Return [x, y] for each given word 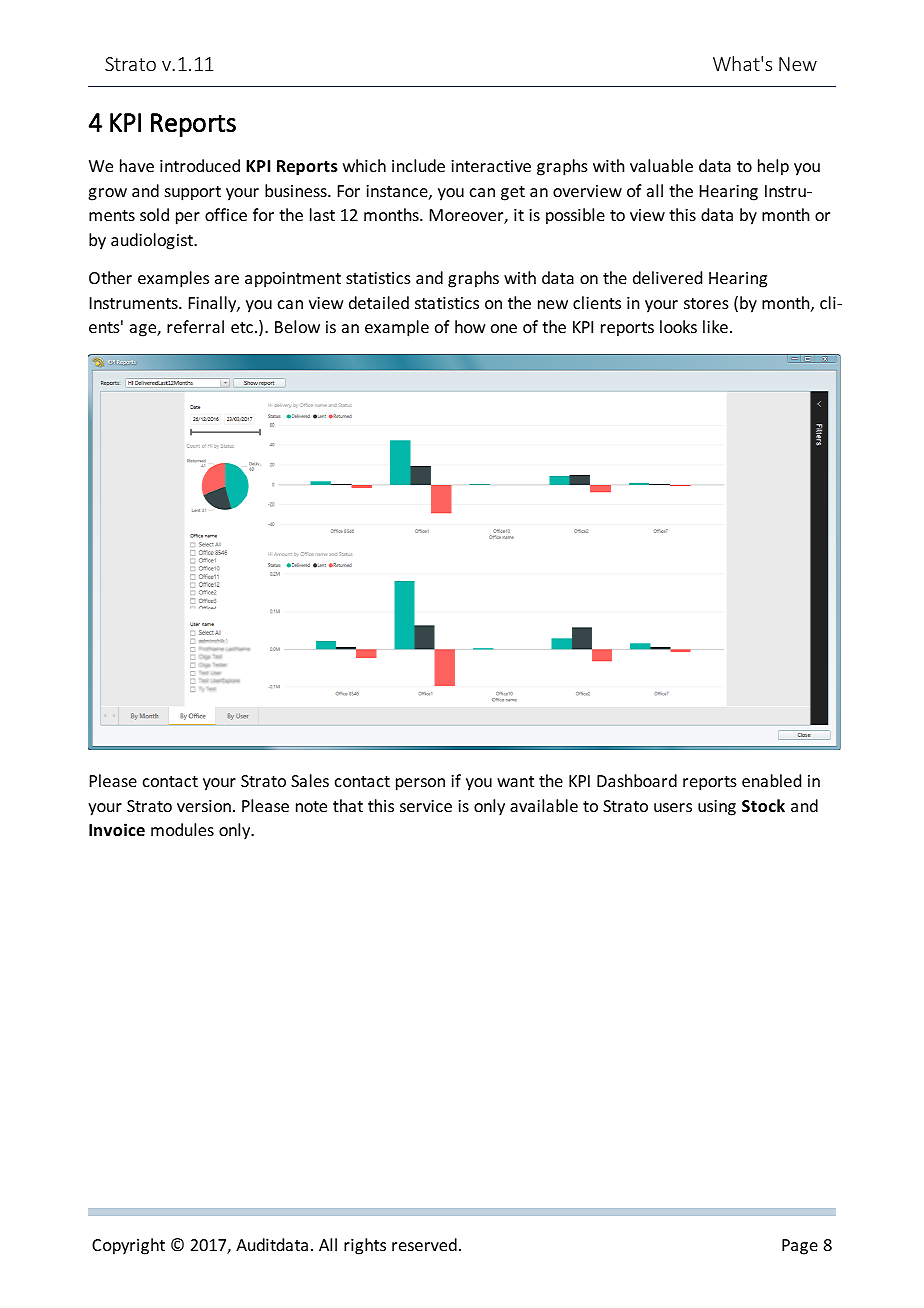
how [470, 326]
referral [195, 326]
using [717, 808]
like [715, 326]
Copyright [128, 1246]
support [193, 193]
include [418, 165]
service [426, 806]
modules [182, 829]
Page [800, 1247]
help [773, 167]
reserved [424, 1244]
